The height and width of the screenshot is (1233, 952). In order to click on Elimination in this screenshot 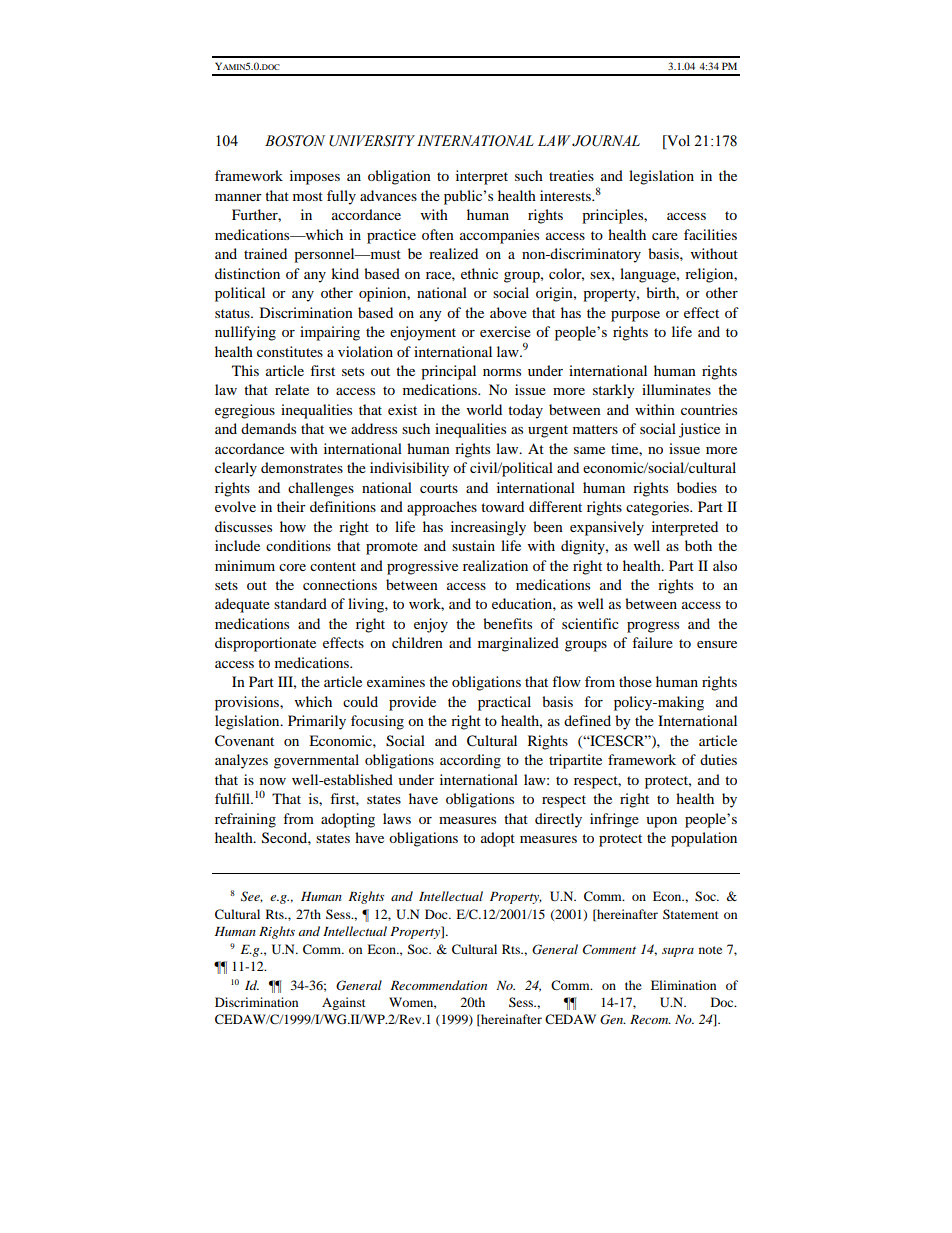, I will do `click(683, 985)`.
